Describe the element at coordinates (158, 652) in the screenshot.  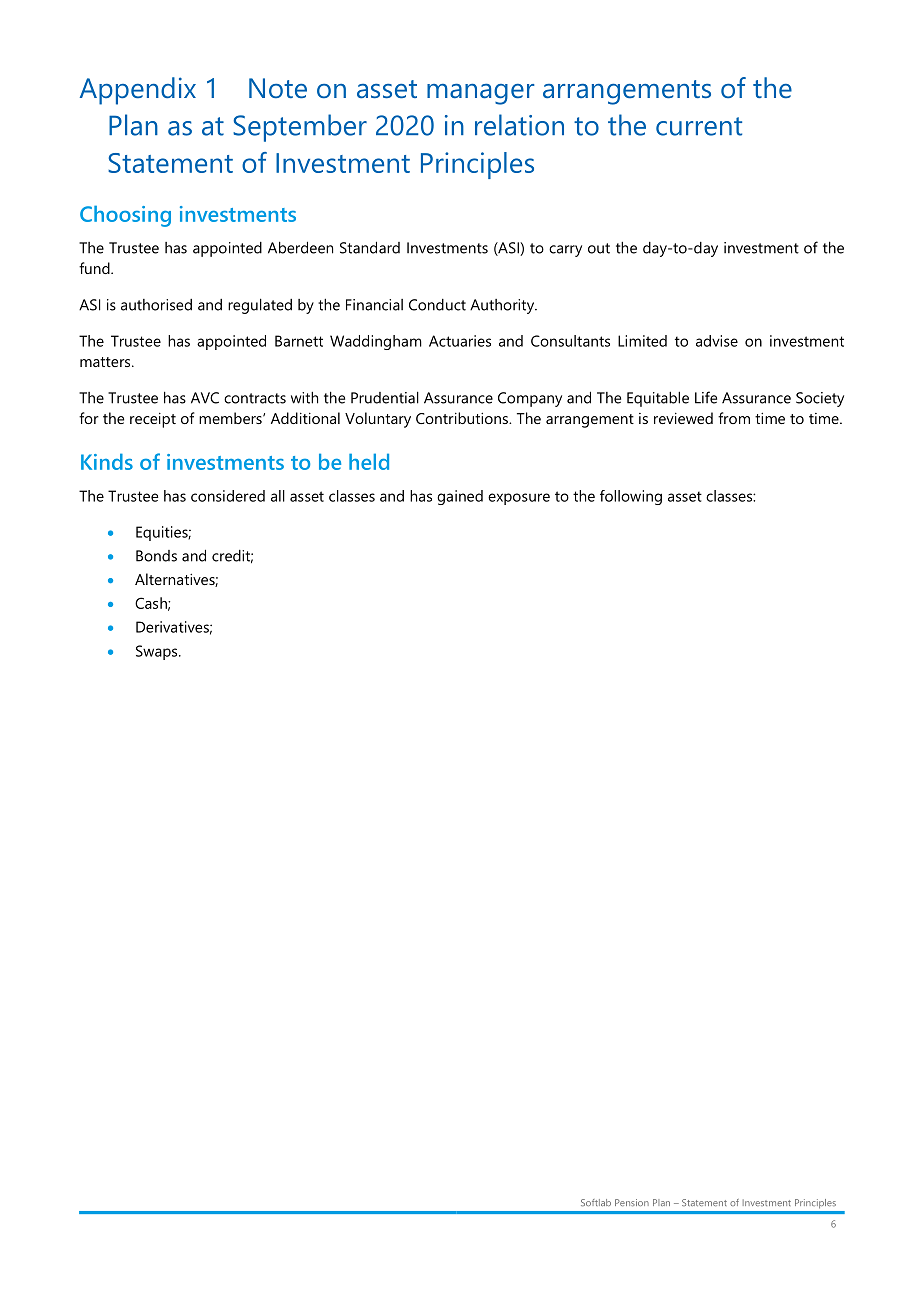
I see `Swaps` at that location.
